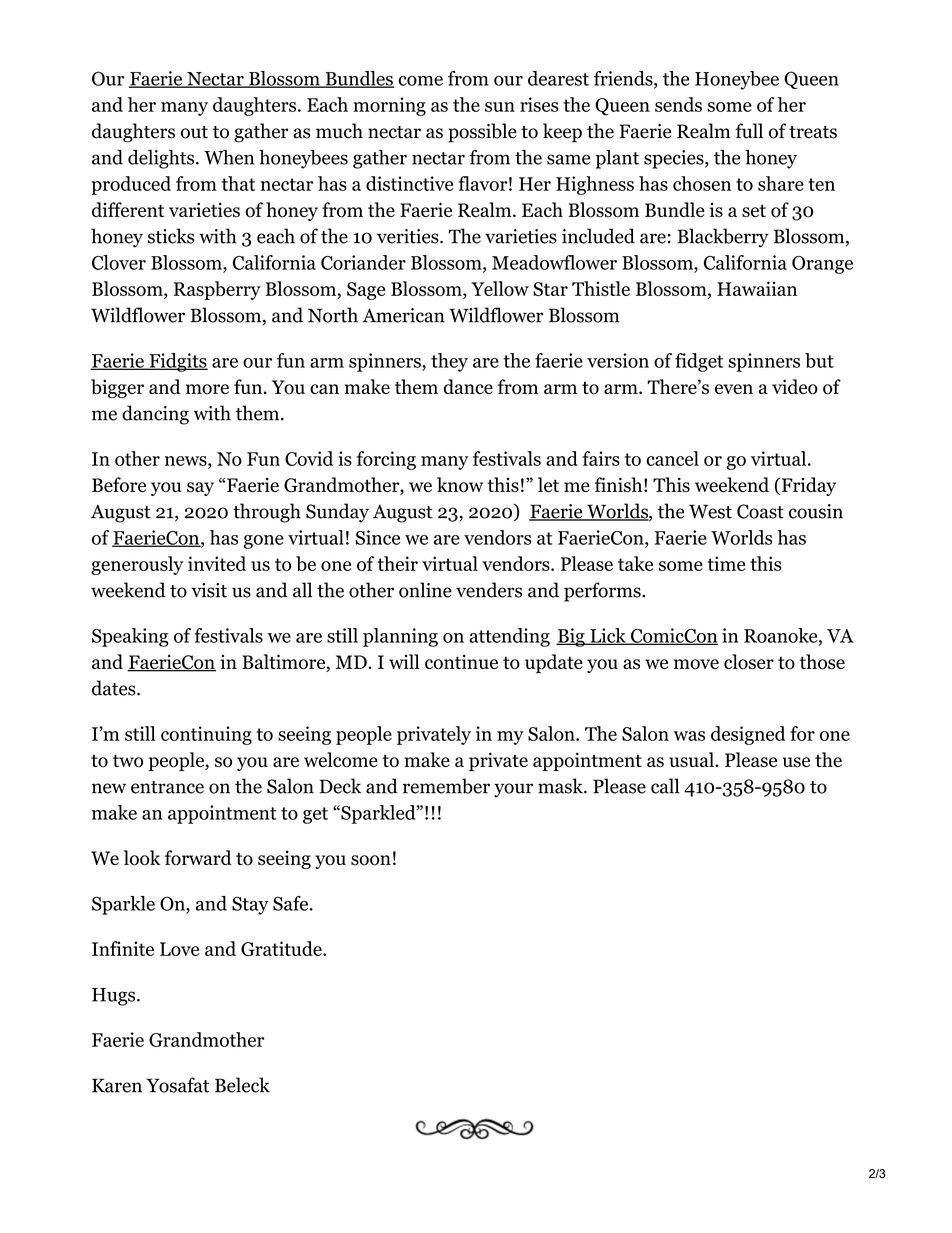 The height and width of the document is (1233, 952). Describe the element at coordinates (489, 590) in the document. I see `venders` at that location.
